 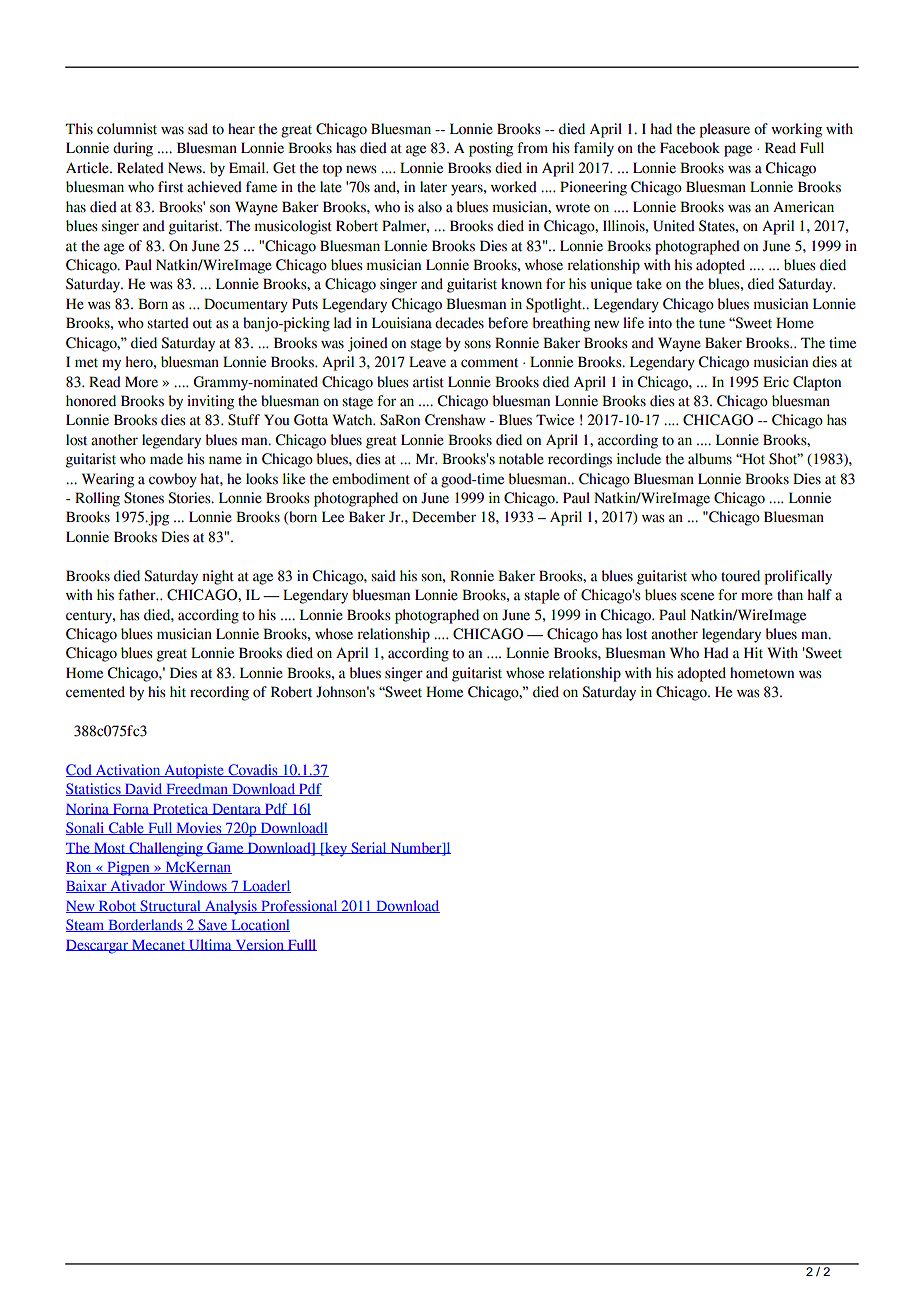 I want to click on December, so click(x=444, y=517).
